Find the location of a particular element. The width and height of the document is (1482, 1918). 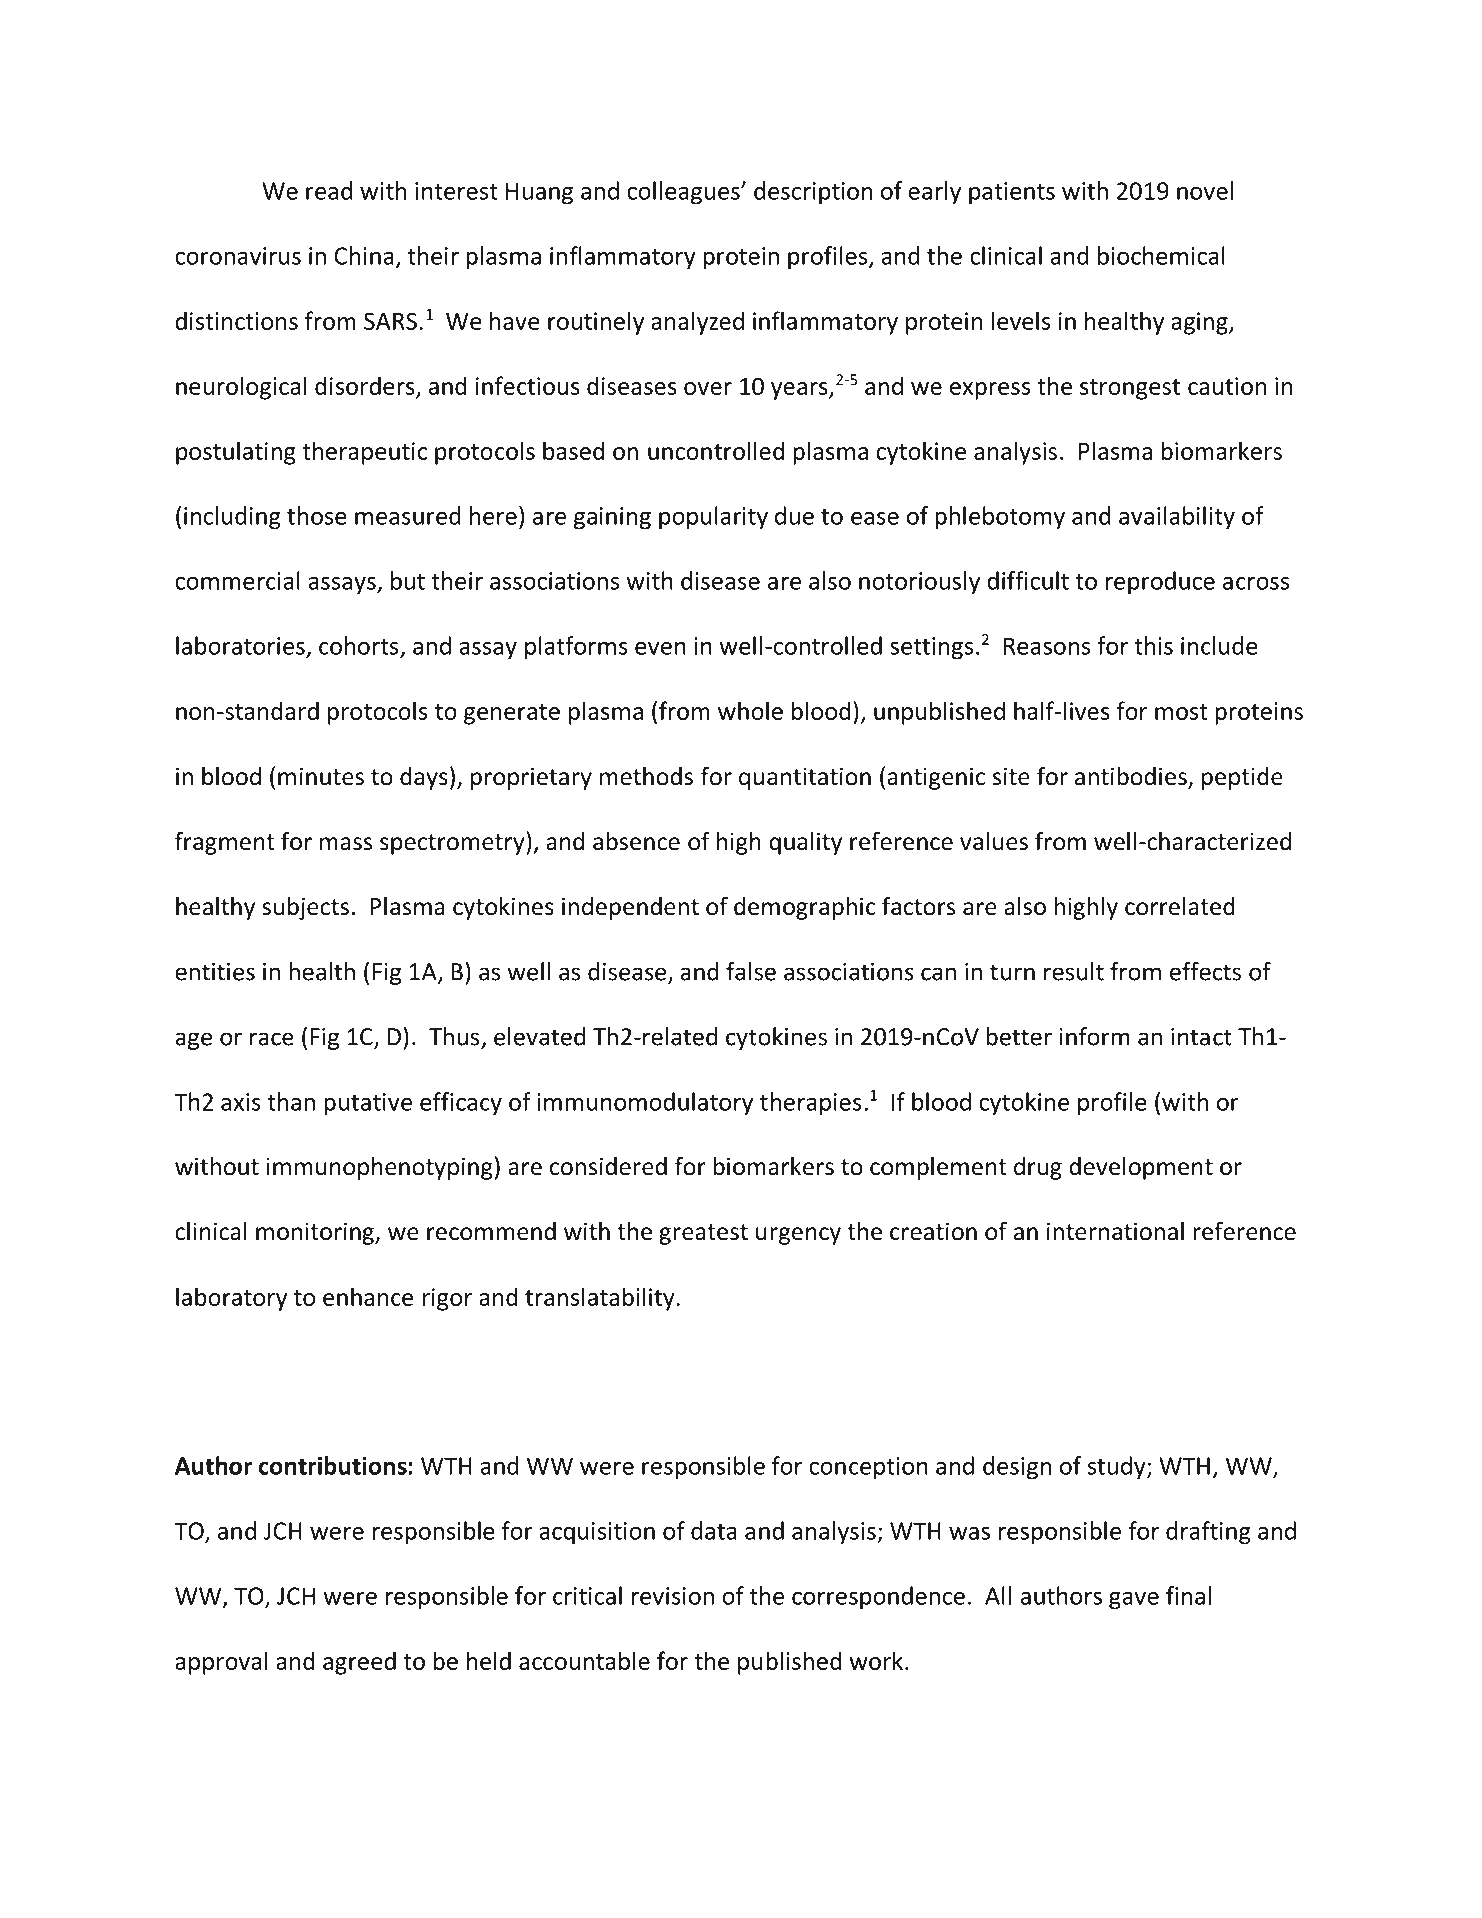

minutes is located at coordinates (321, 776).
